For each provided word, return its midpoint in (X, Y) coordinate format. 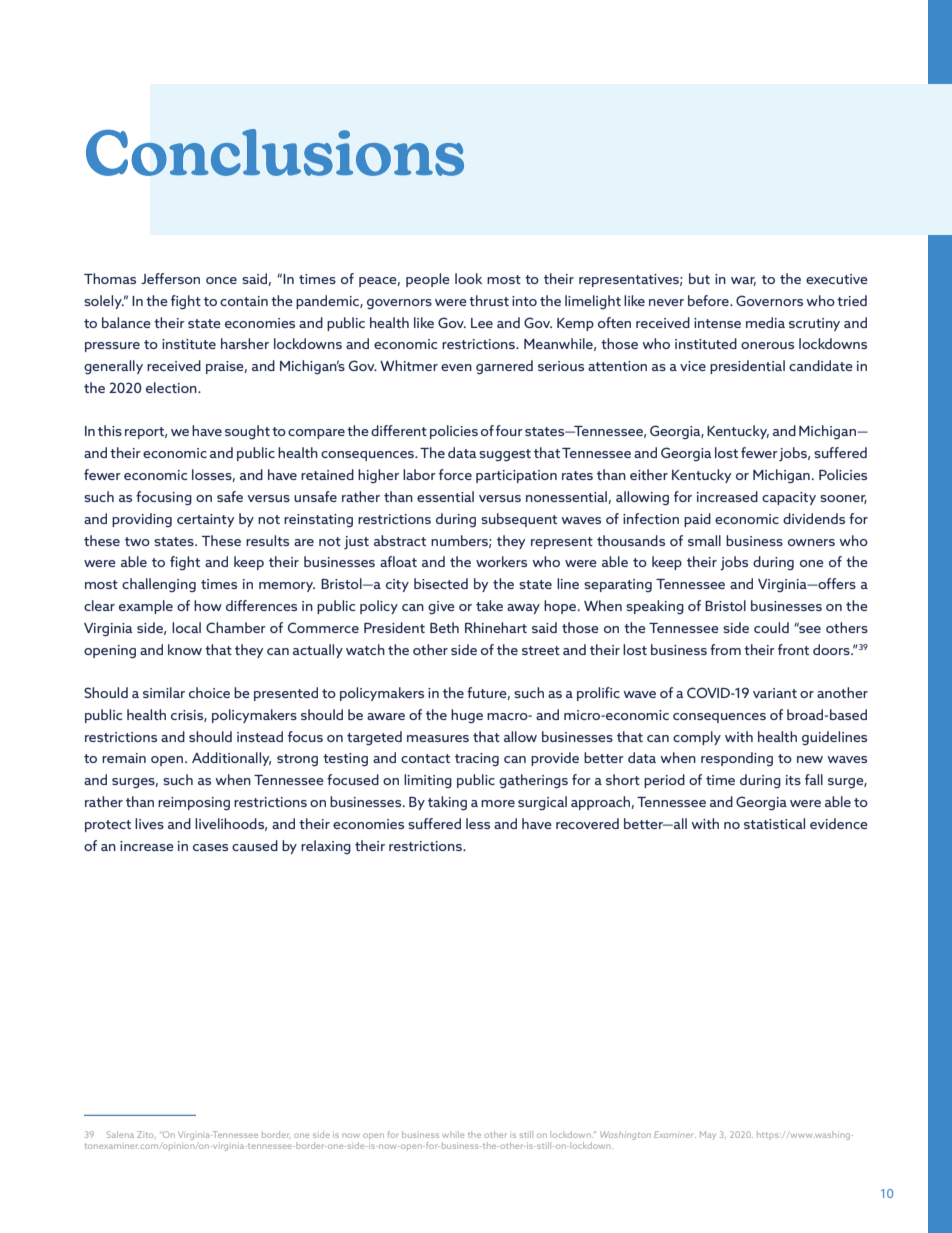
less (478, 823)
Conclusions (275, 152)
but (699, 278)
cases (210, 847)
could (771, 627)
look (468, 278)
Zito (146, 1134)
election (172, 387)
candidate (821, 365)
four (509, 430)
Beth (444, 627)
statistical (774, 823)
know (185, 649)
